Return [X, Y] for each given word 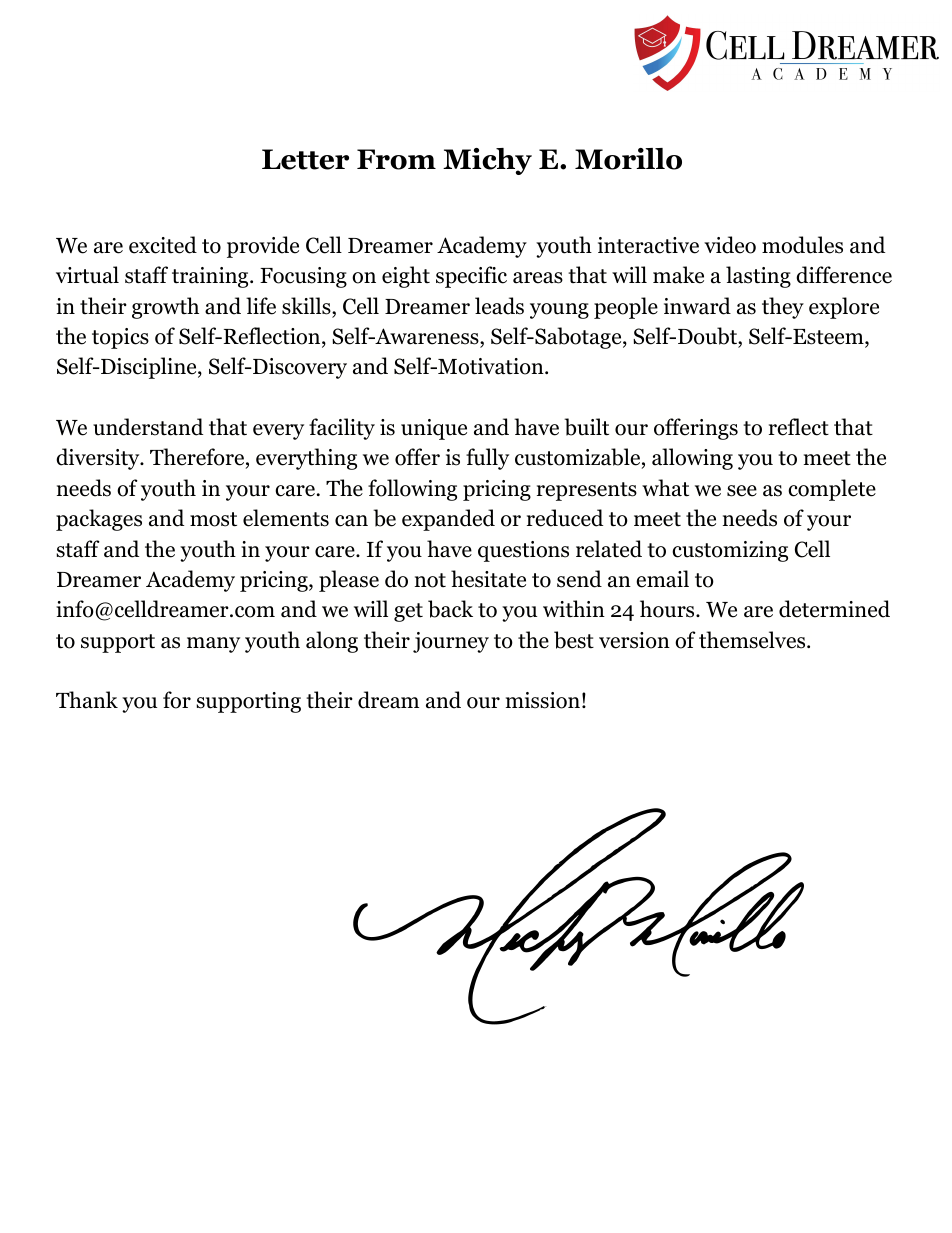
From [396, 159]
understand [148, 427]
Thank [87, 700]
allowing [692, 459]
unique [434, 429]
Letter [305, 159]
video [730, 245]
